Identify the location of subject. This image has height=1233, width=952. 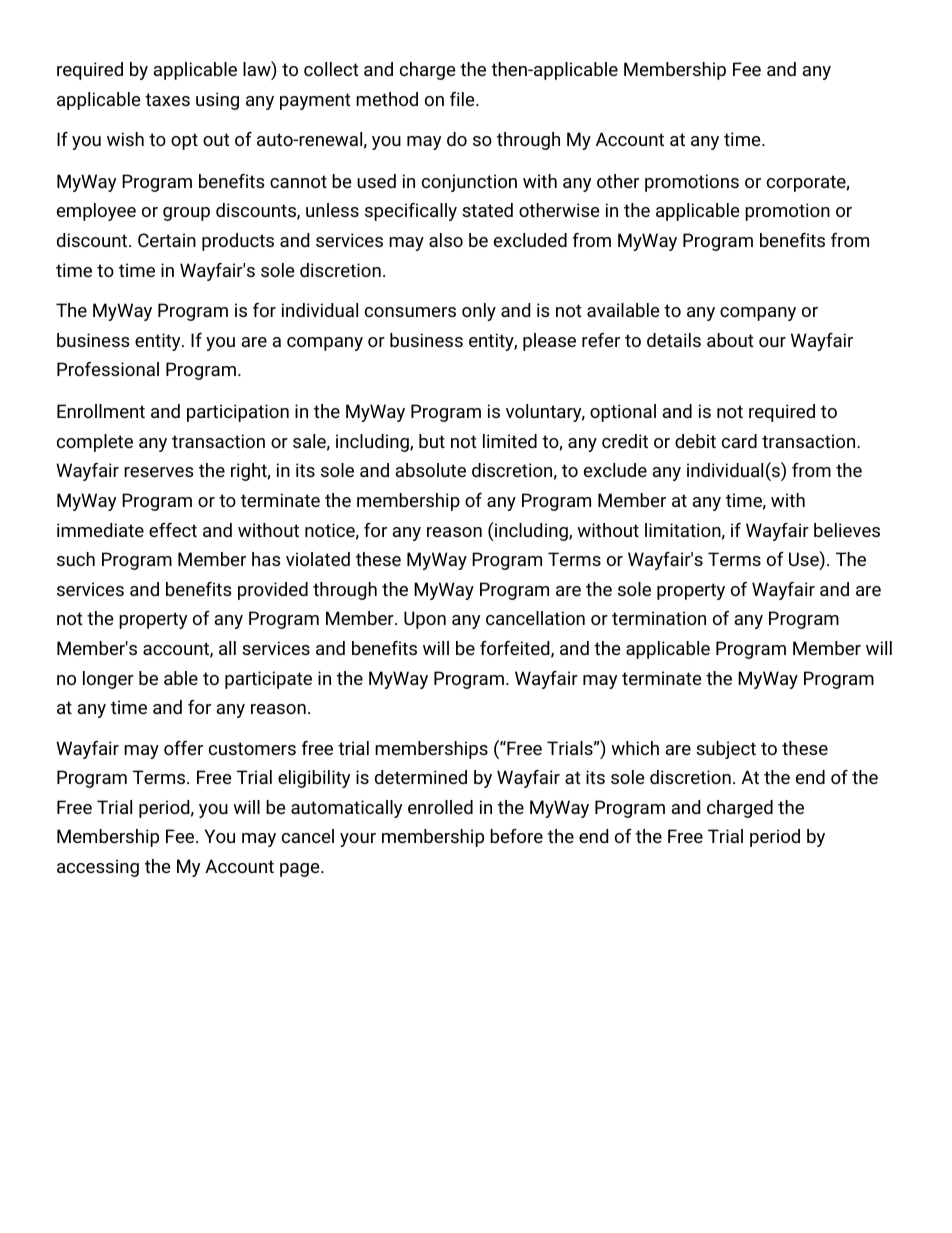
(726, 750).
